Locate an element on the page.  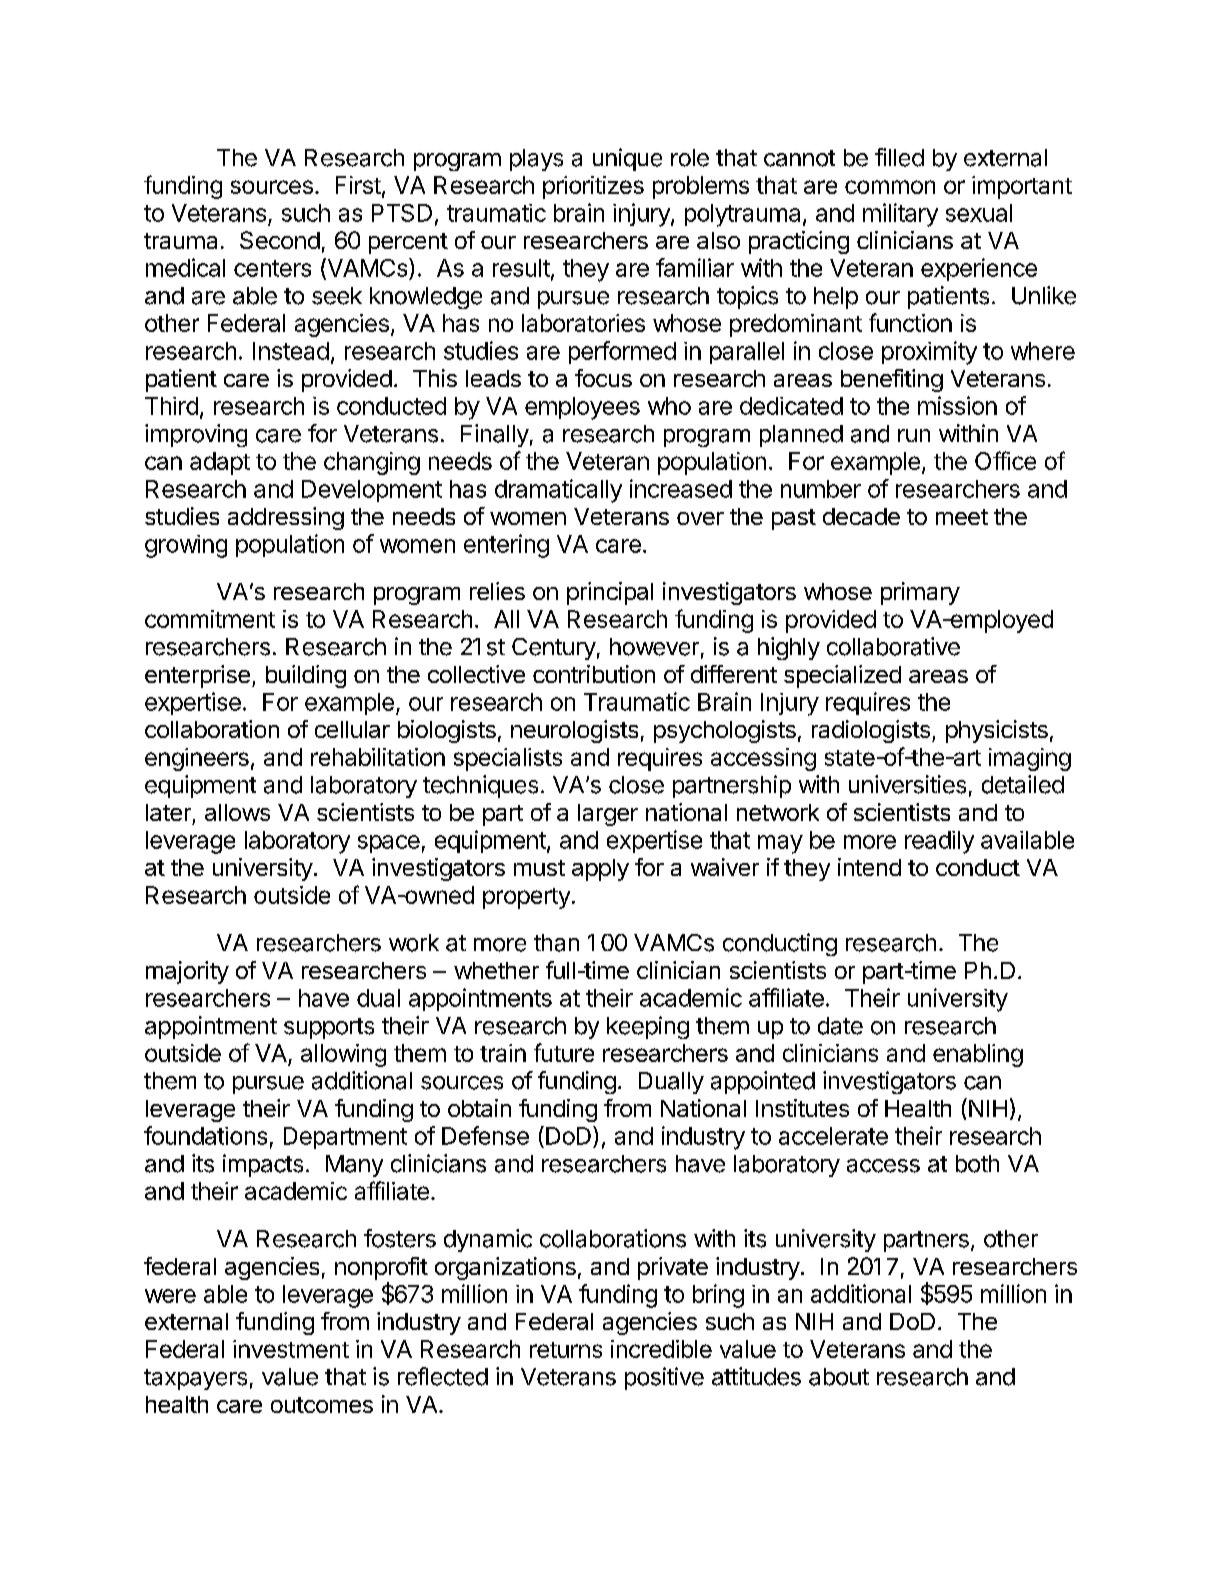
enabling is located at coordinates (978, 1055).
